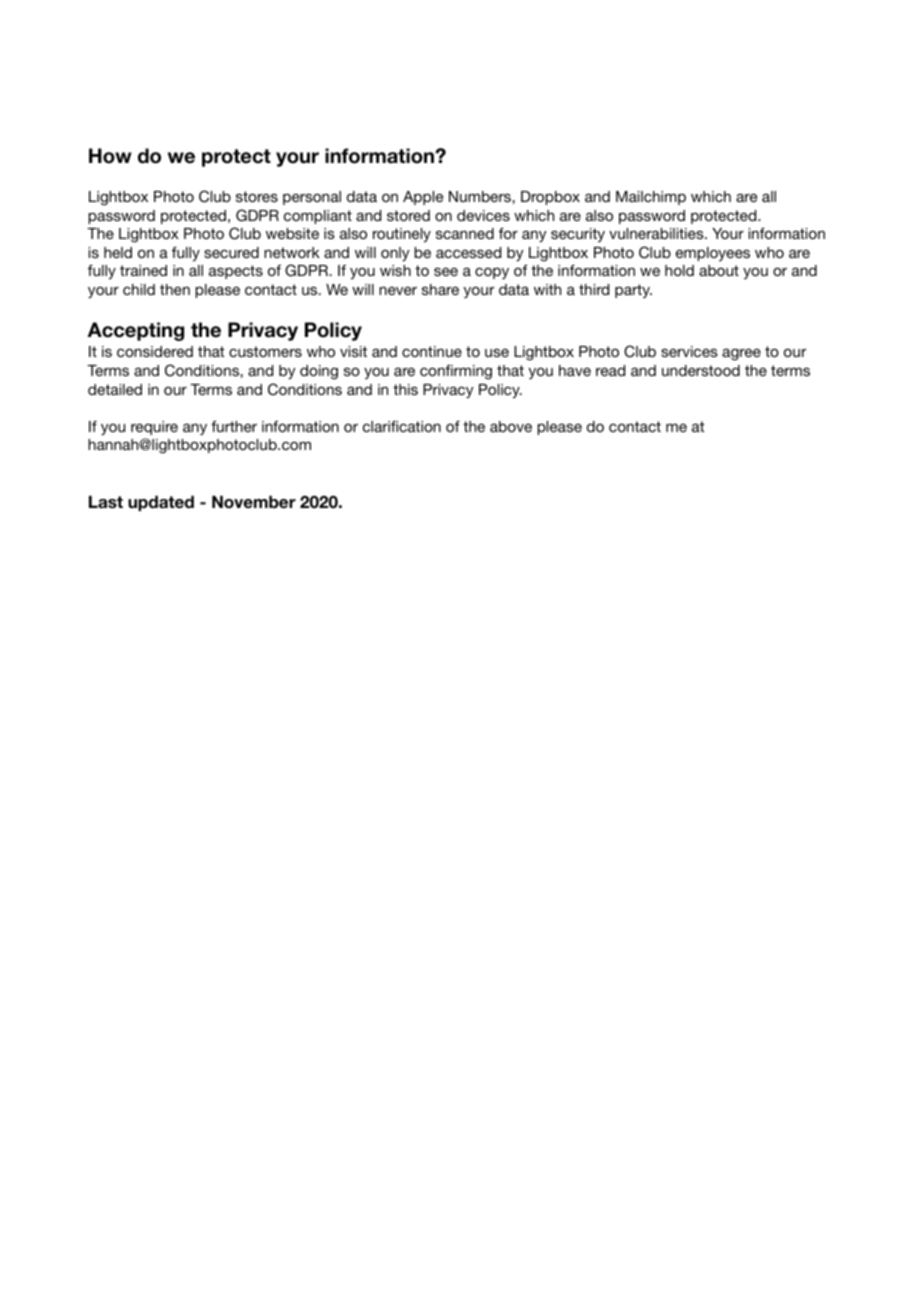 Image resolution: width=924 pixels, height=1308 pixels. I want to click on services, so click(689, 351).
